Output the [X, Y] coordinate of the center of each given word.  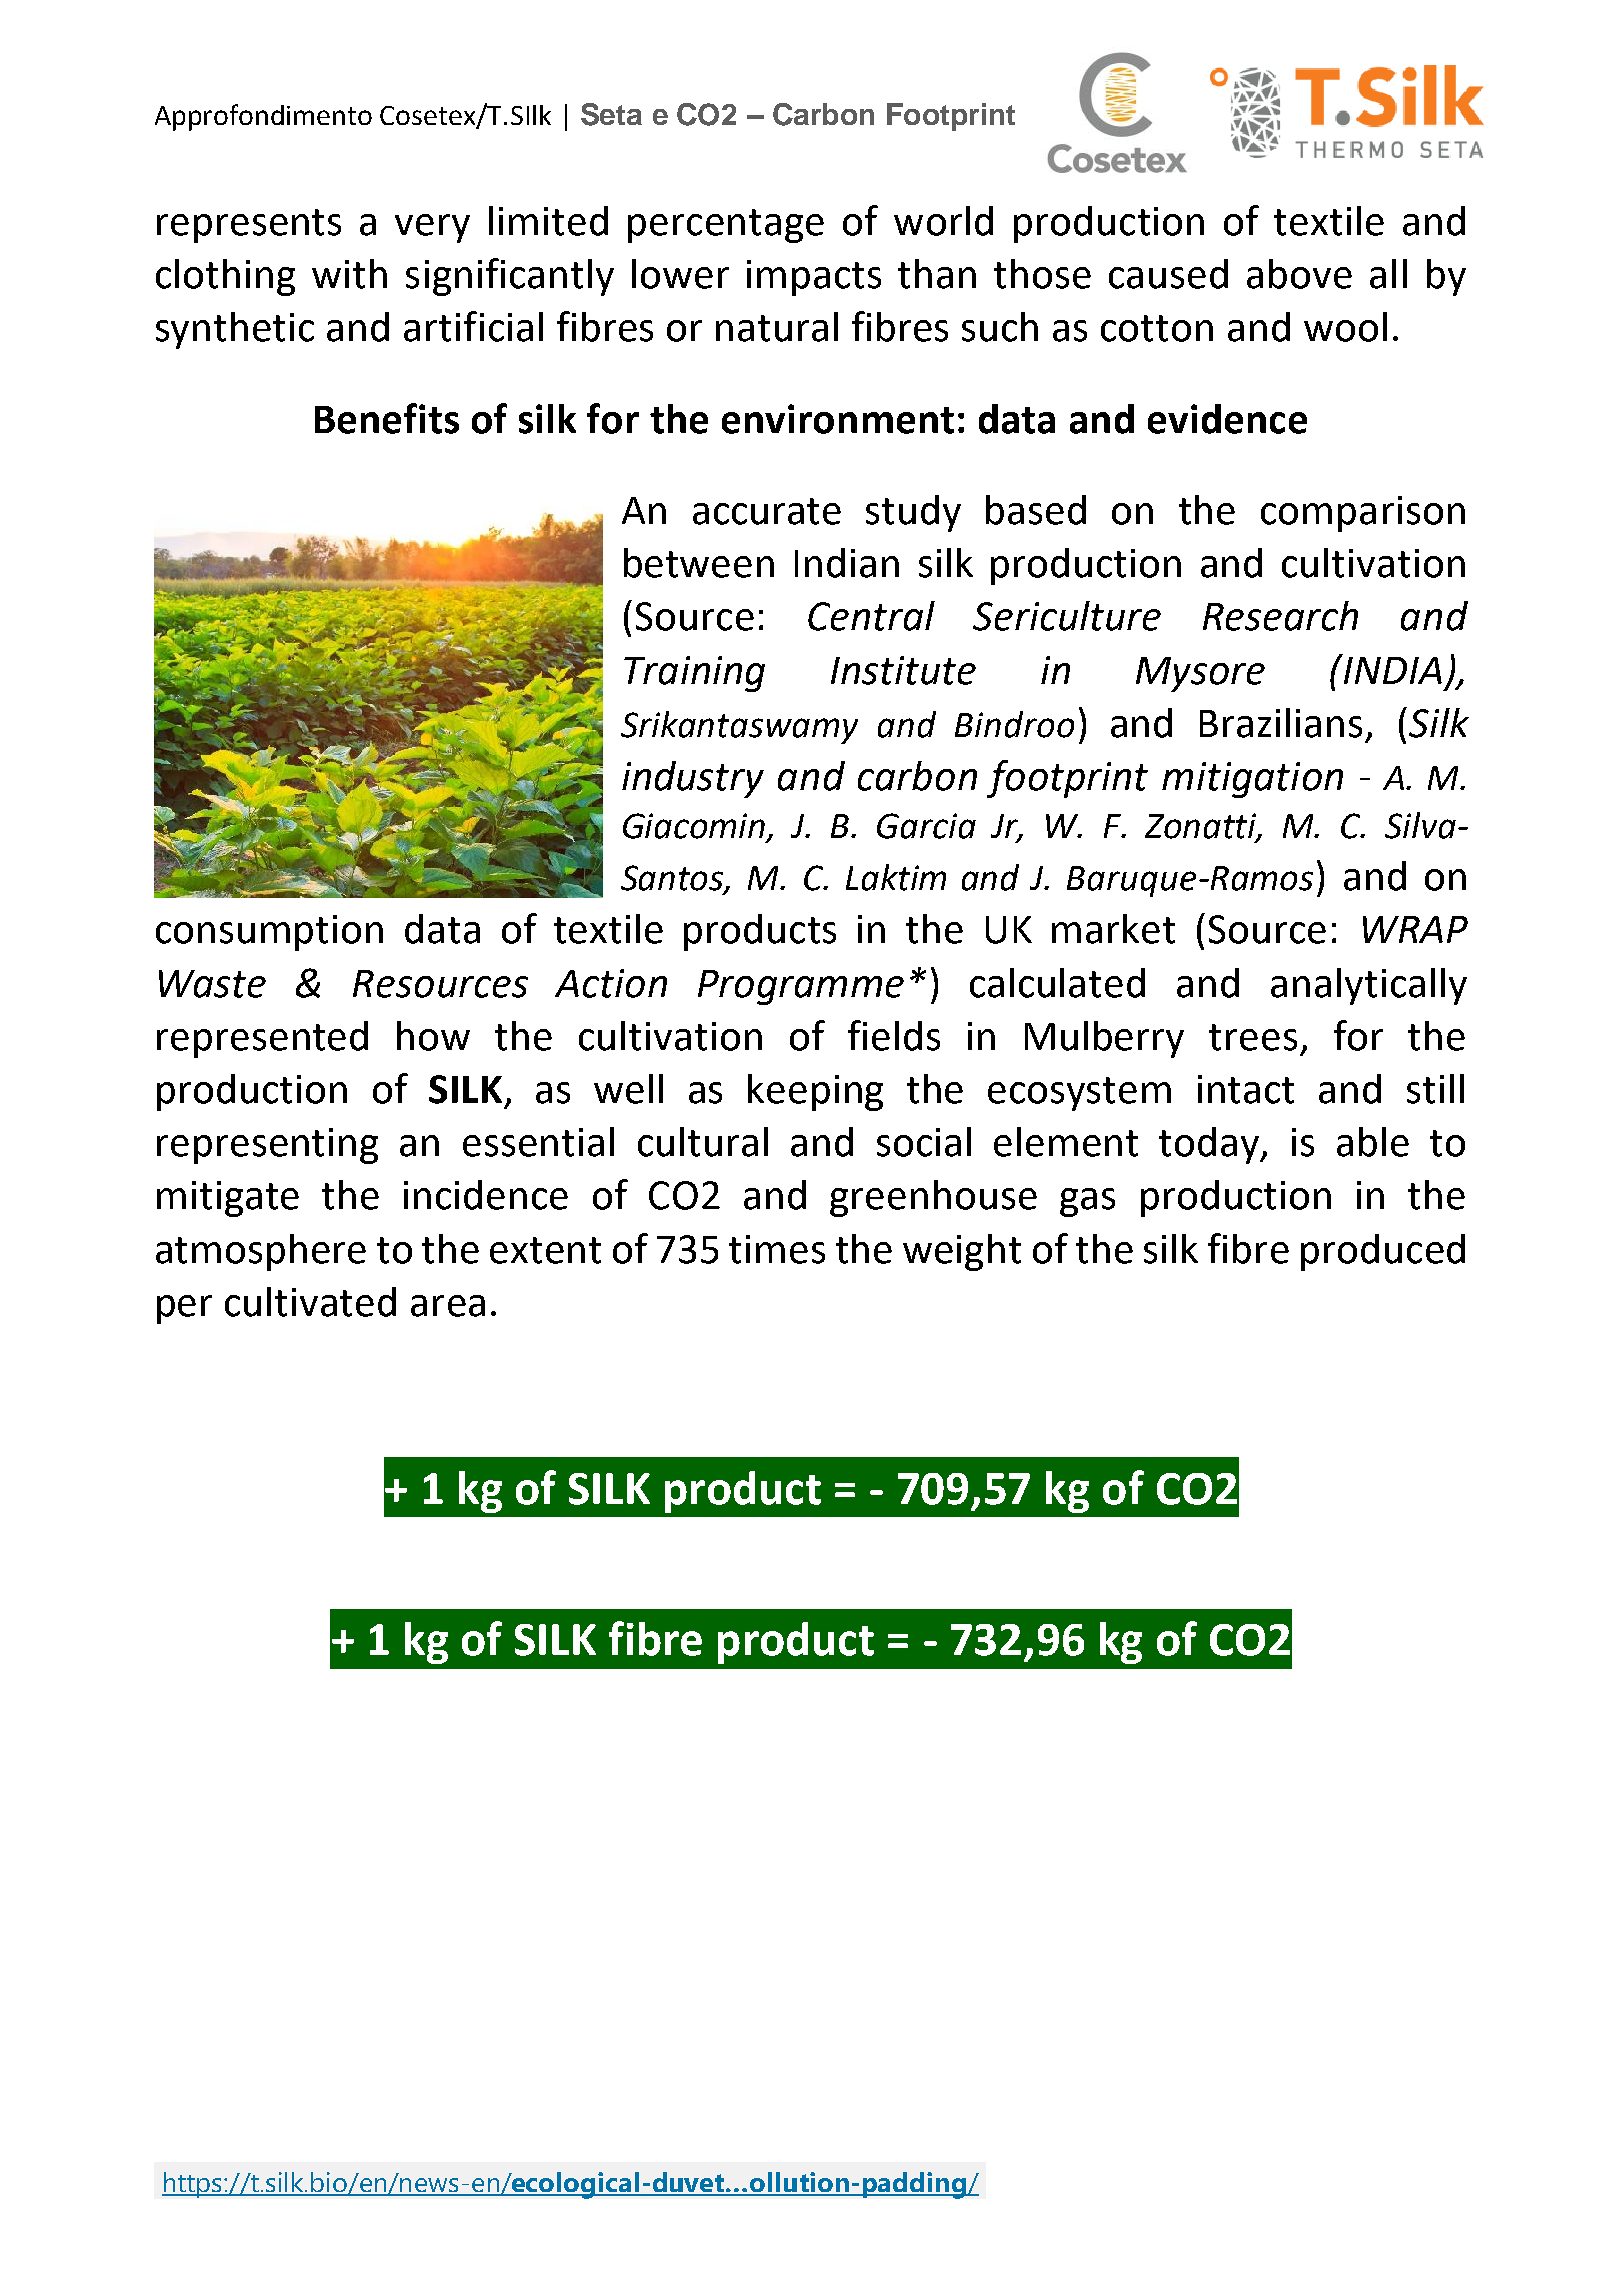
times [777, 1249]
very [432, 228]
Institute [903, 670]
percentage [726, 226]
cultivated [310, 1302]
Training [694, 674]
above [1299, 274]
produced [1383, 1252]
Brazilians [1281, 723]
